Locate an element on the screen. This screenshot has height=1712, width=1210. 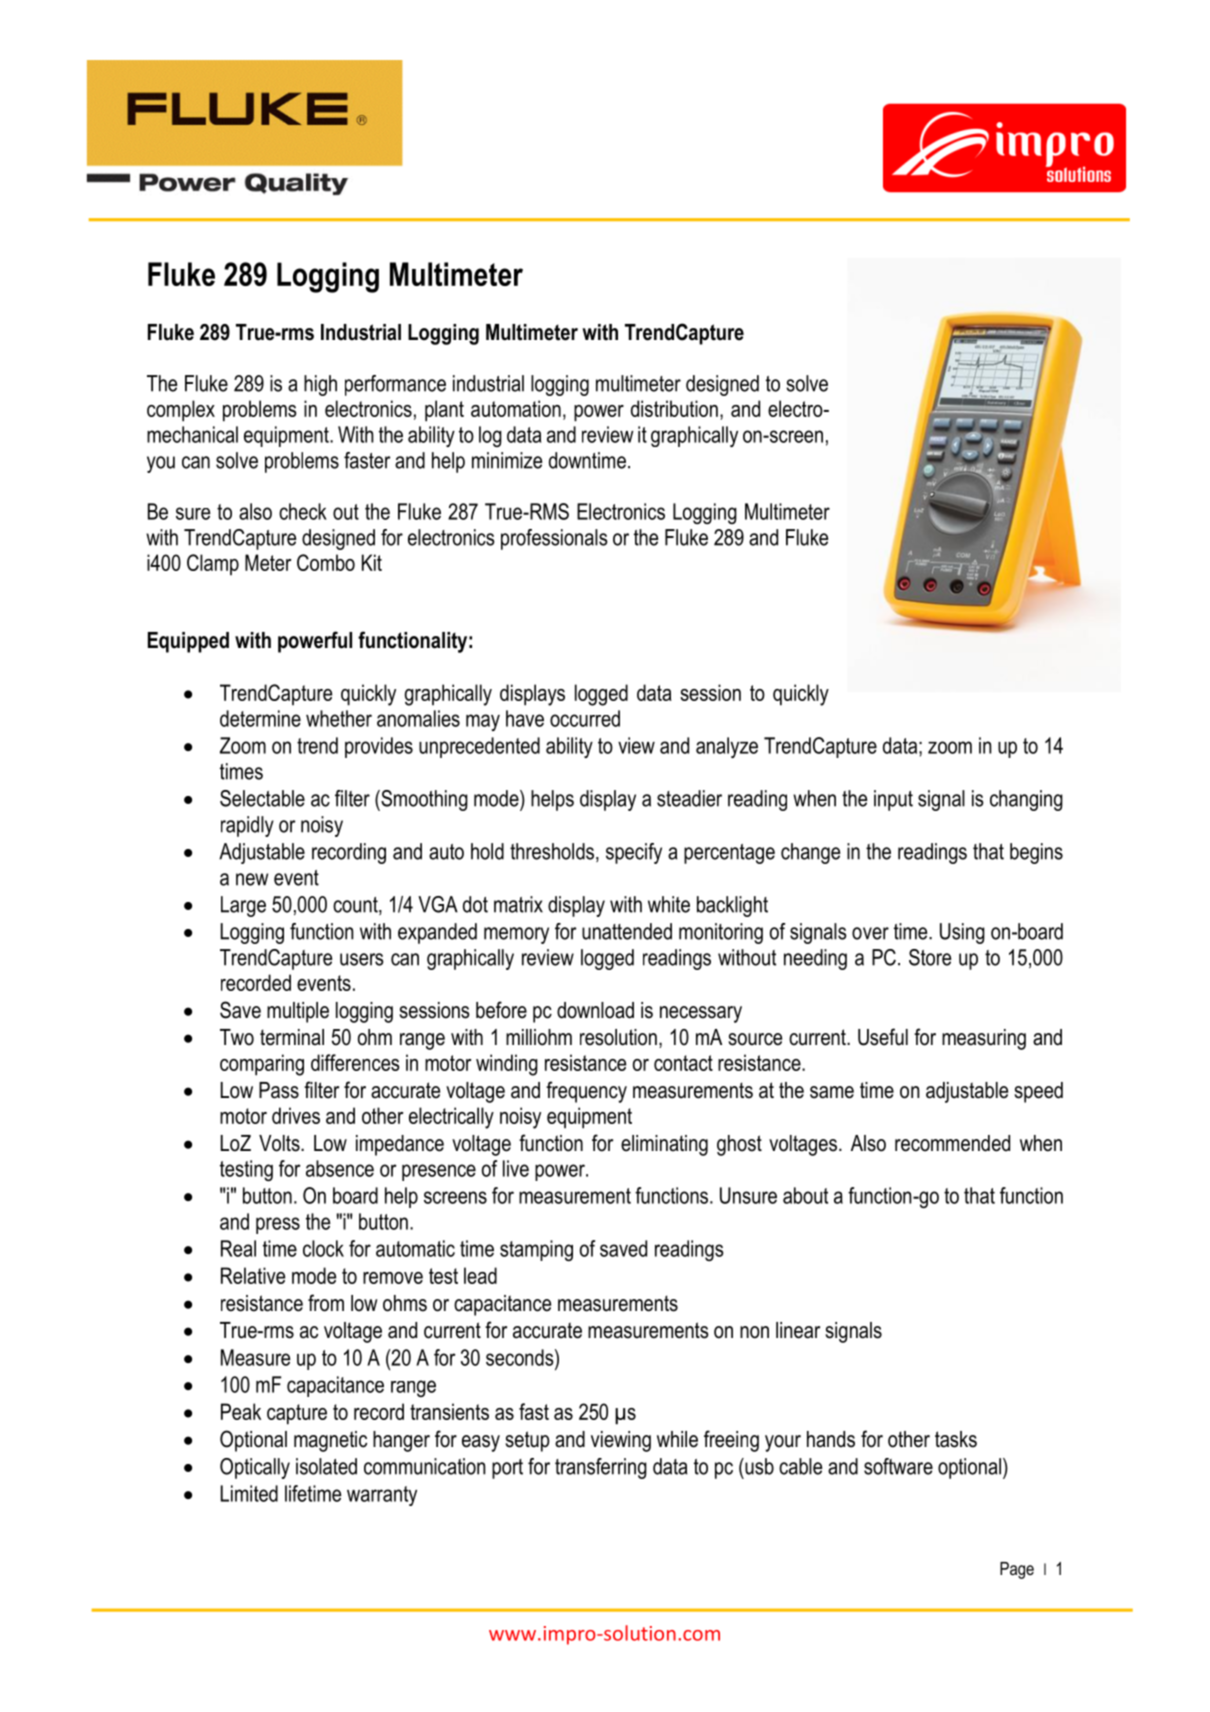
high is located at coordinates (320, 385).
